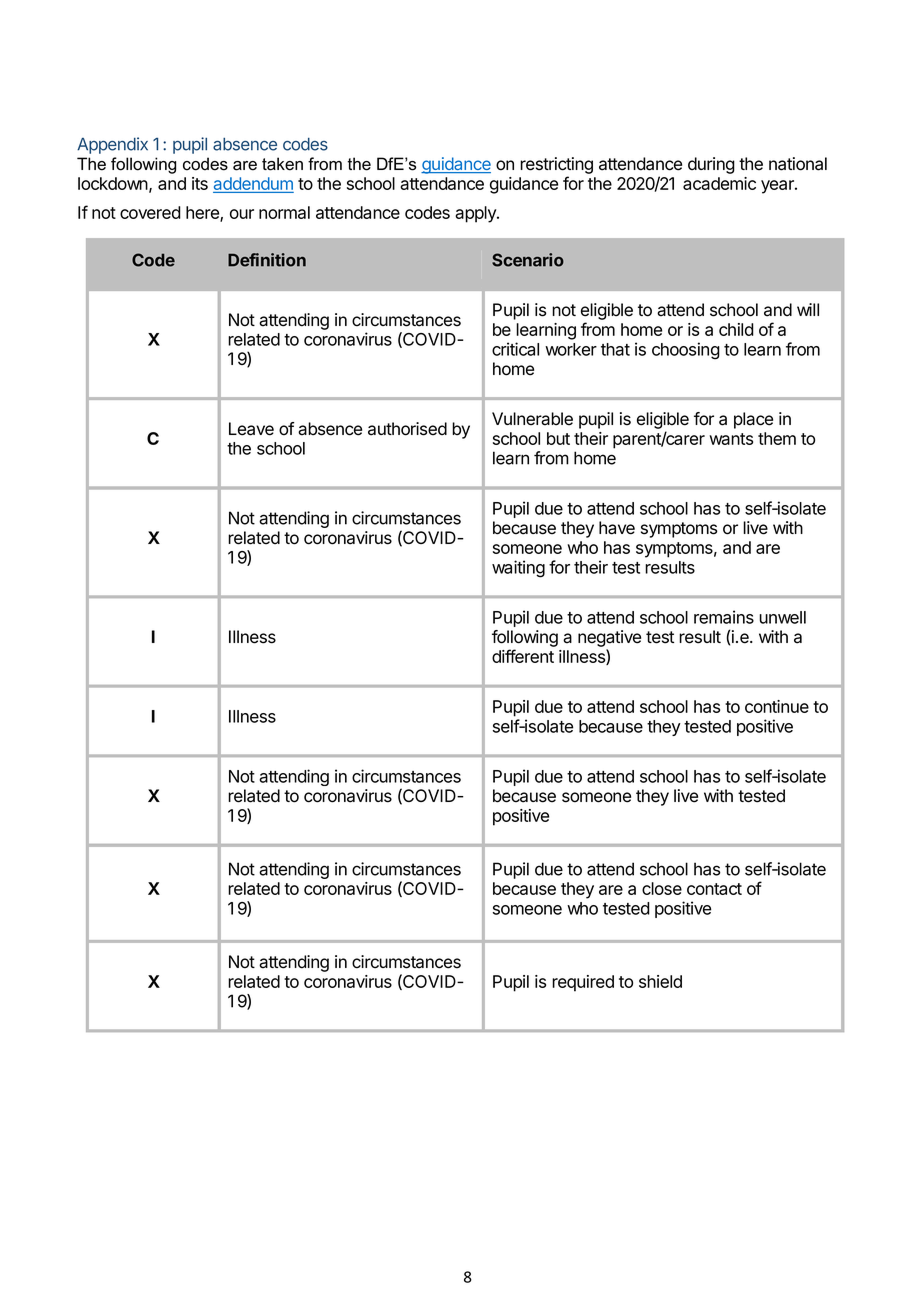  What do you see at coordinates (518, 569) in the page?
I see `waiting` at bounding box center [518, 569].
